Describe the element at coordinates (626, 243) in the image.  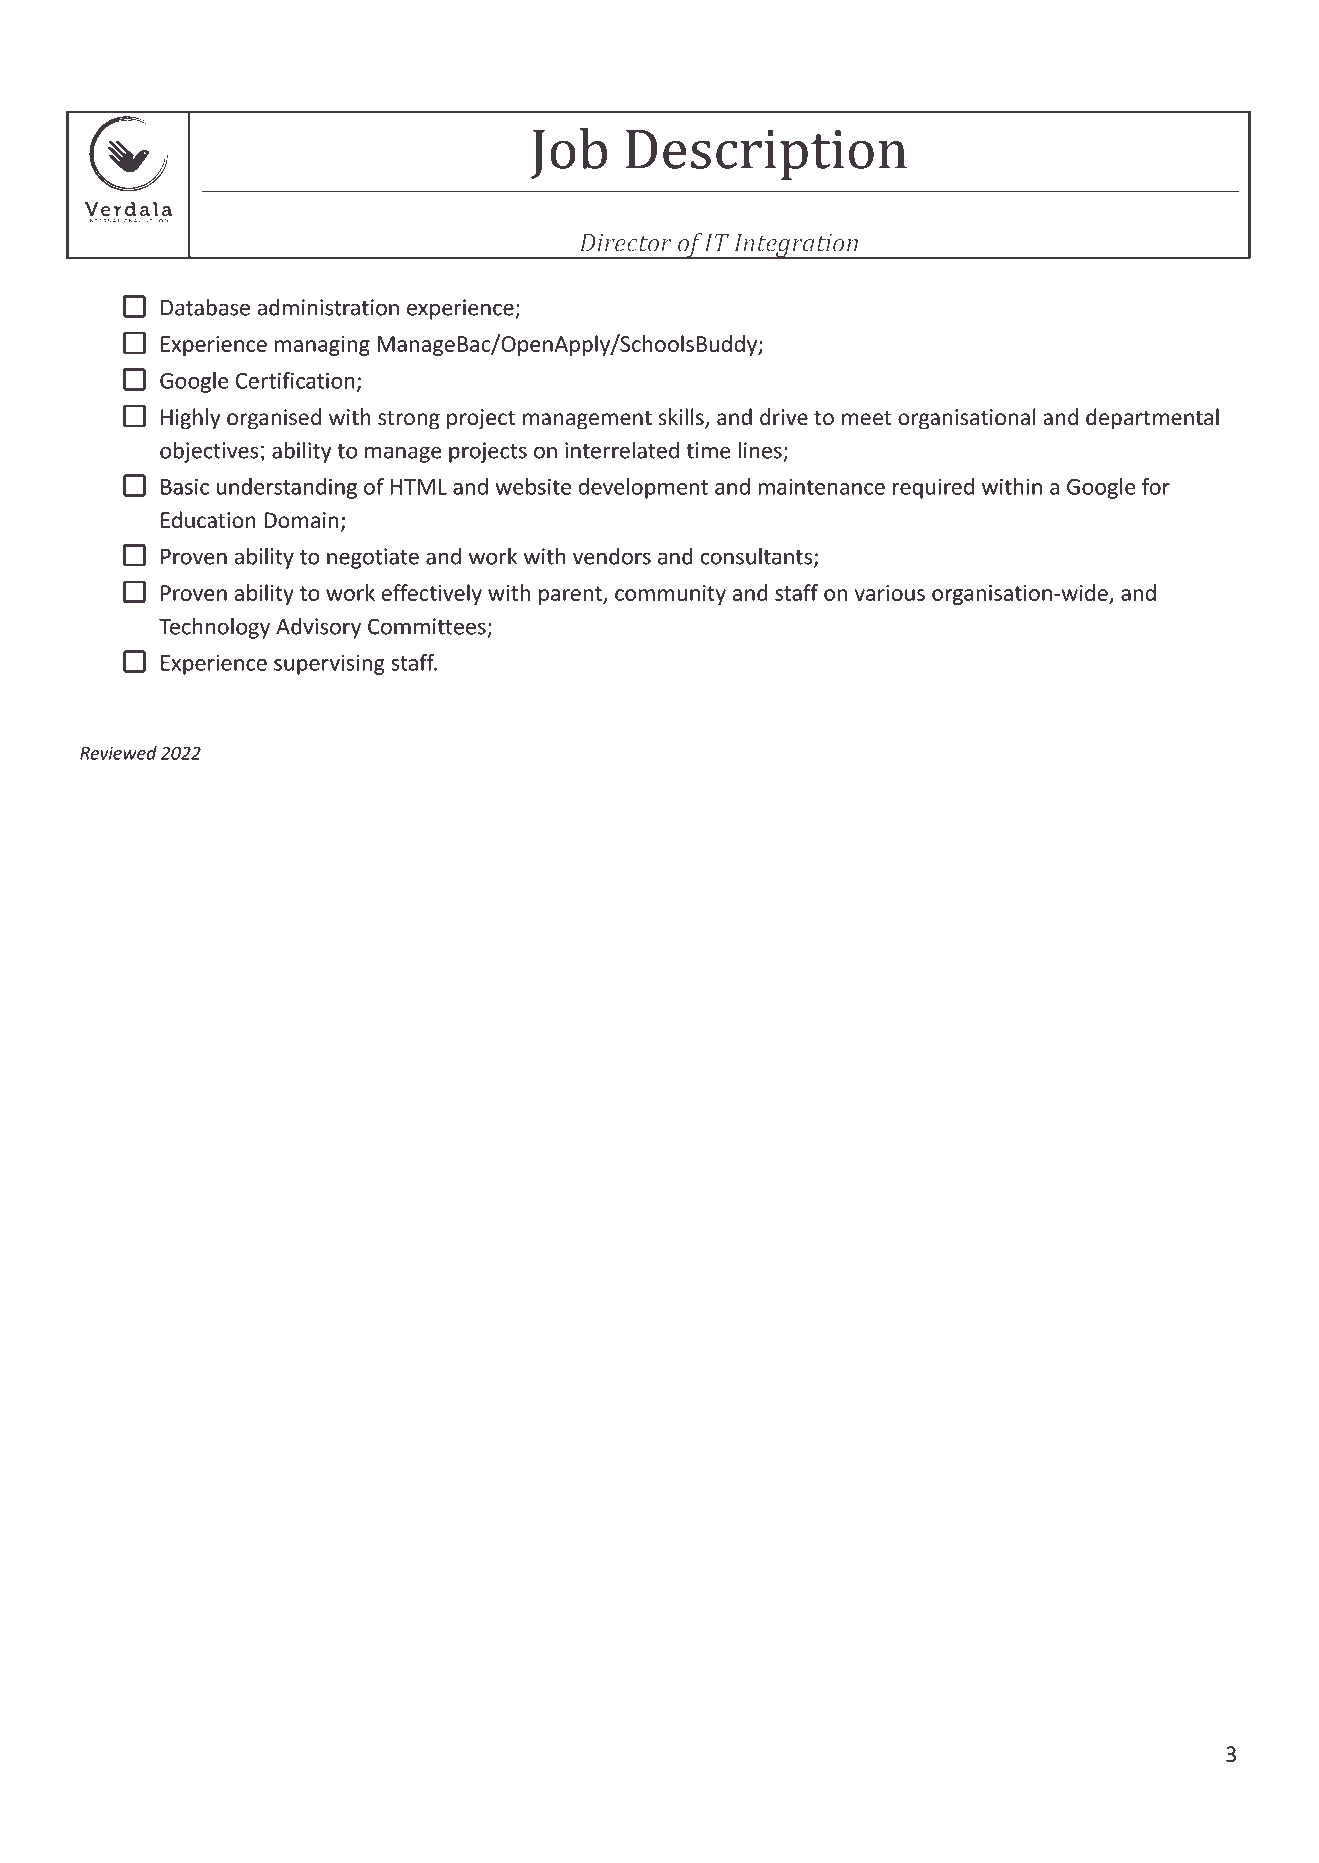
I see `Director` at that location.
